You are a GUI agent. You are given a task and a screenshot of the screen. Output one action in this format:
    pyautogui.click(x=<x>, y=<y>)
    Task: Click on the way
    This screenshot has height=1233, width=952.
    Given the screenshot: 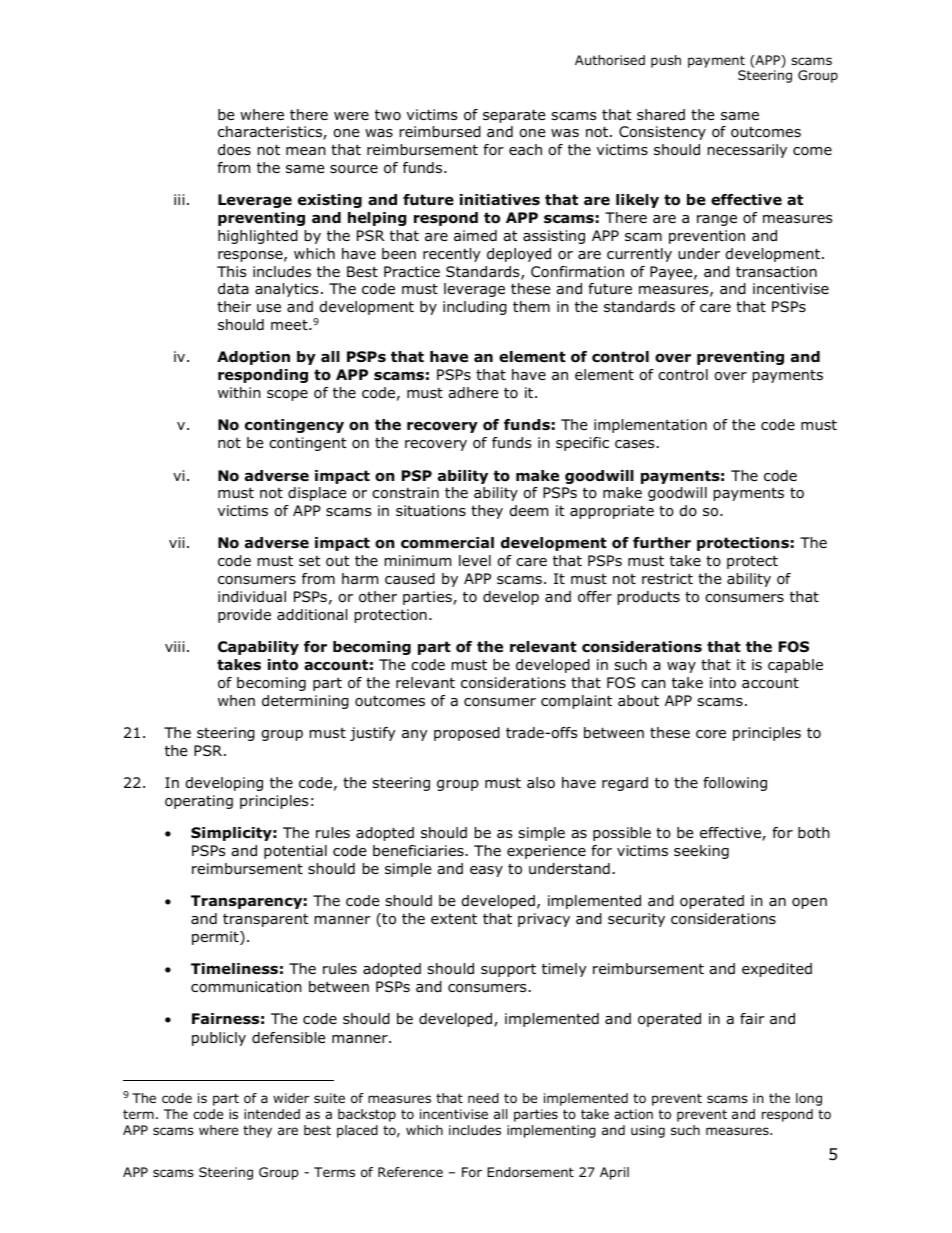 What is the action you would take?
    pyautogui.click(x=681, y=667)
